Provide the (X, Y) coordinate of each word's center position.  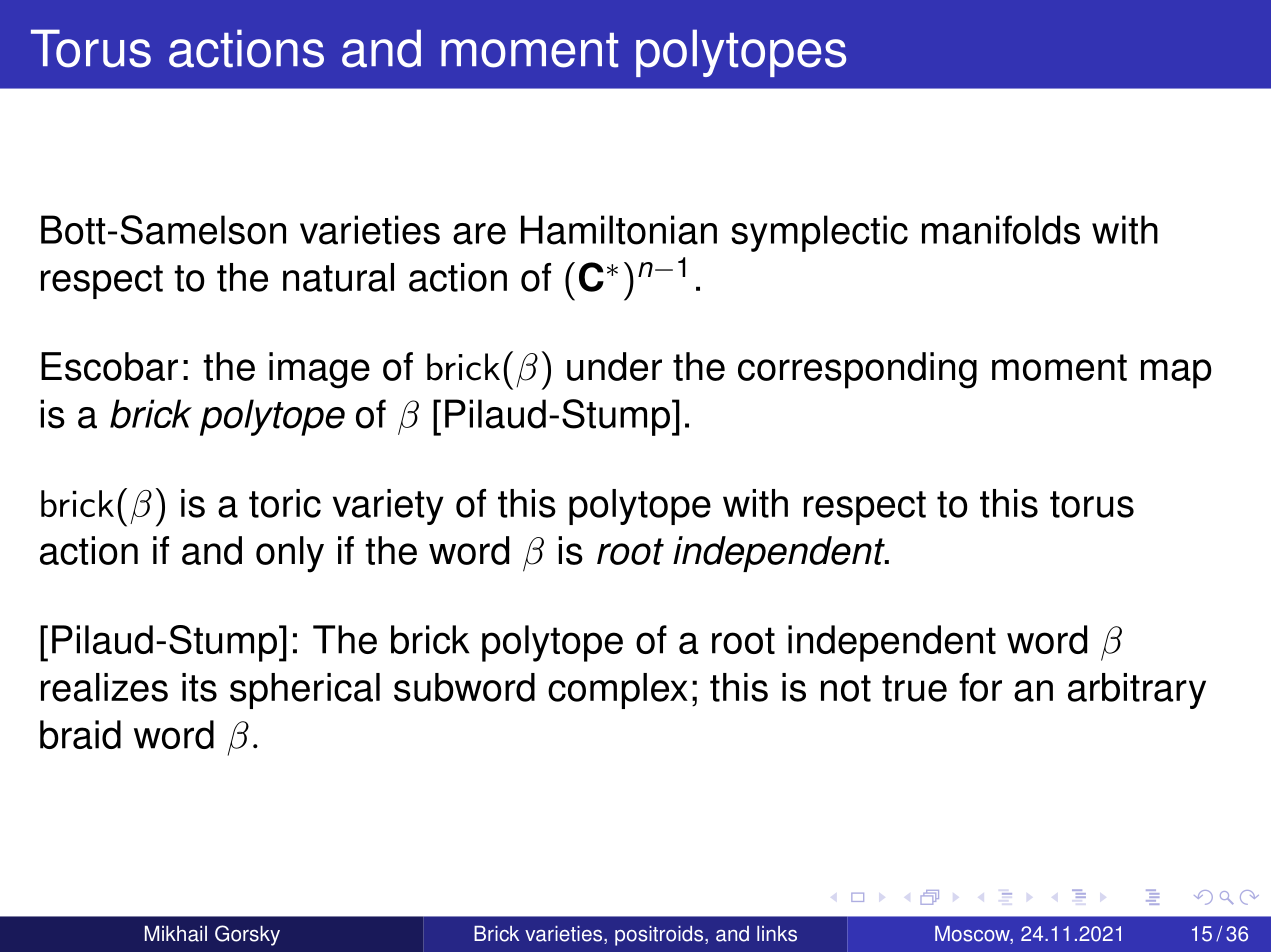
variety (388, 507)
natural (338, 277)
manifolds (1001, 230)
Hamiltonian (619, 230)
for (980, 687)
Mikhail (176, 934)
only (290, 554)
